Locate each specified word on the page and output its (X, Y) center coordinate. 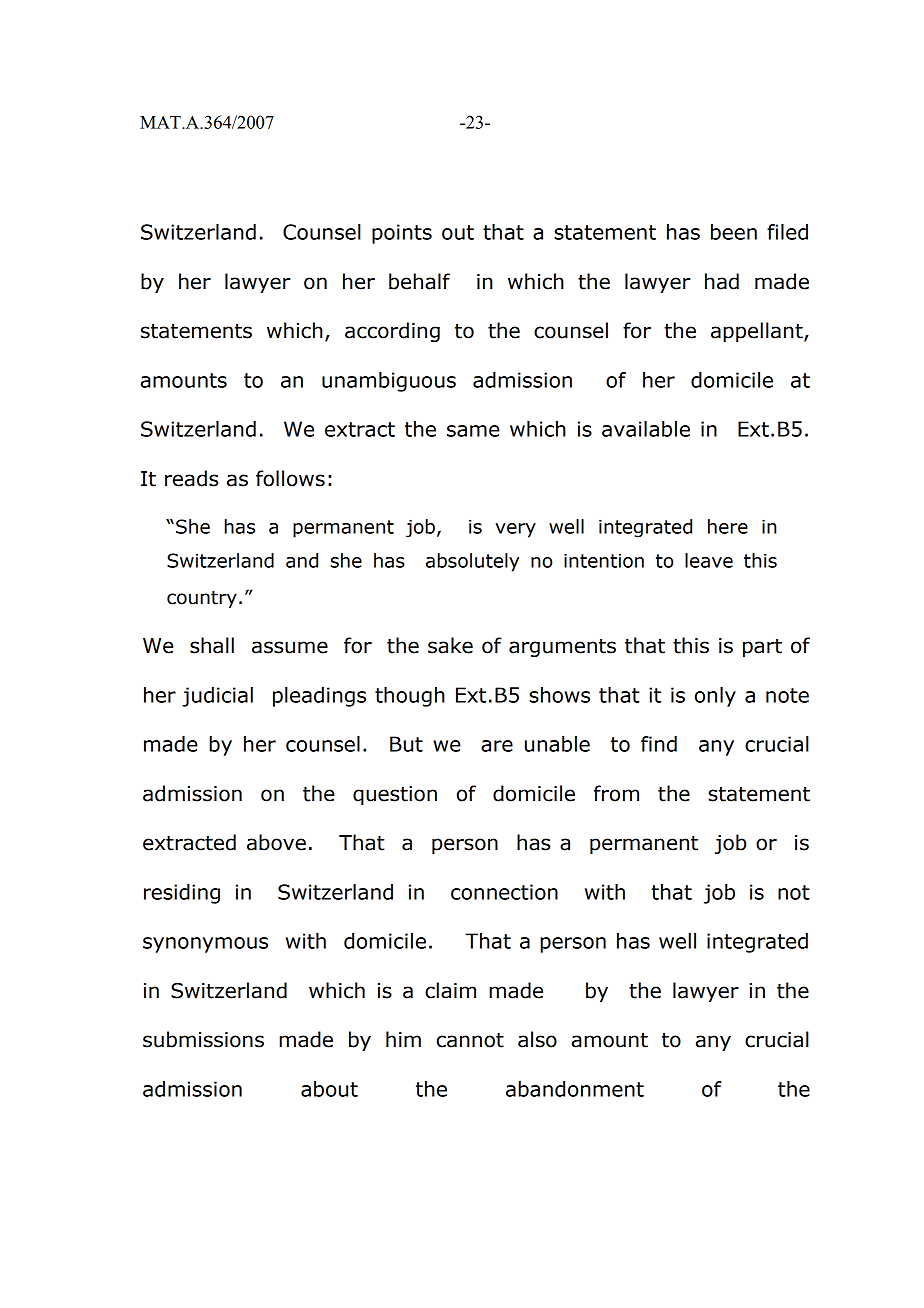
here (728, 526)
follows (290, 478)
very (515, 530)
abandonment (575, 1089)
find (659, 744)
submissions (203, 1039)
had (722, 281)
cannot (470, 1040)
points (402, 234)
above (276, 842)
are (497, 746)
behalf (419, 281)
